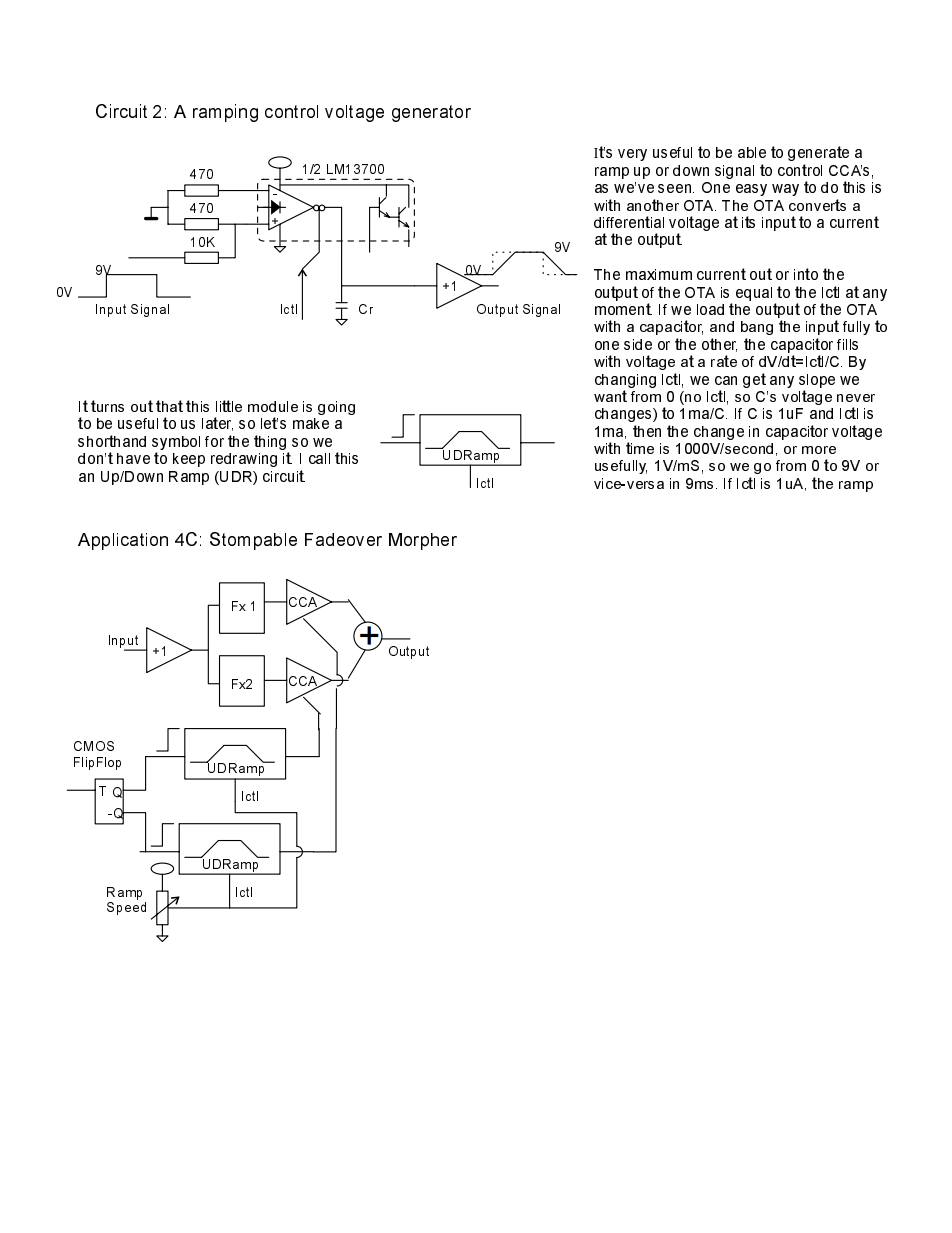 Image resolution: width=952 pixels, height=1233 pixels. What do you see at coordinates (751, 190) in the screenshot?
I see `easy` at bounding box center [751, 190].
